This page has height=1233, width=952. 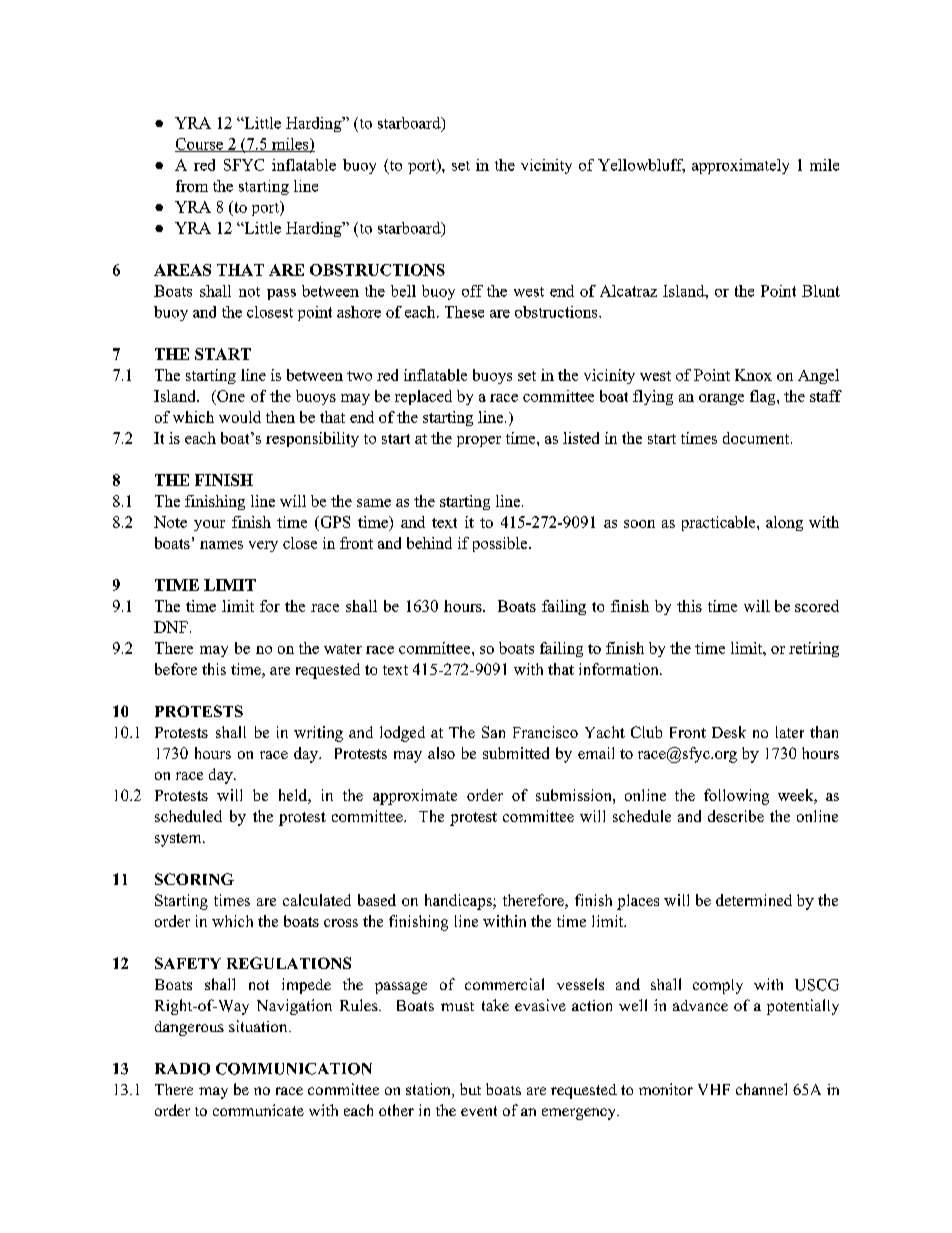 I want to click on Knox, so click(x=753, y=375).
